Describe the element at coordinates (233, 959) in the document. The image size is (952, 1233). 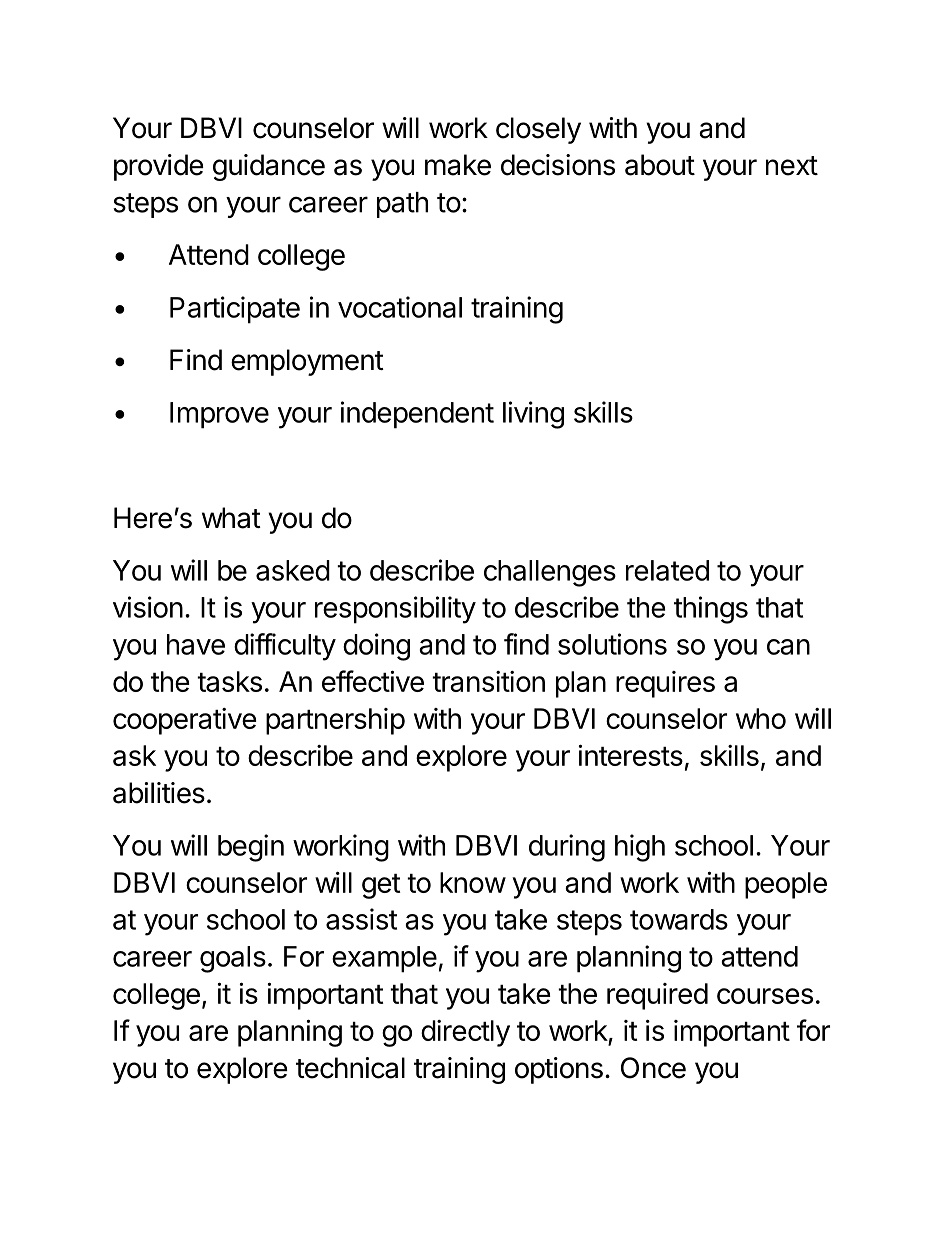
I see `goals` at that location.
